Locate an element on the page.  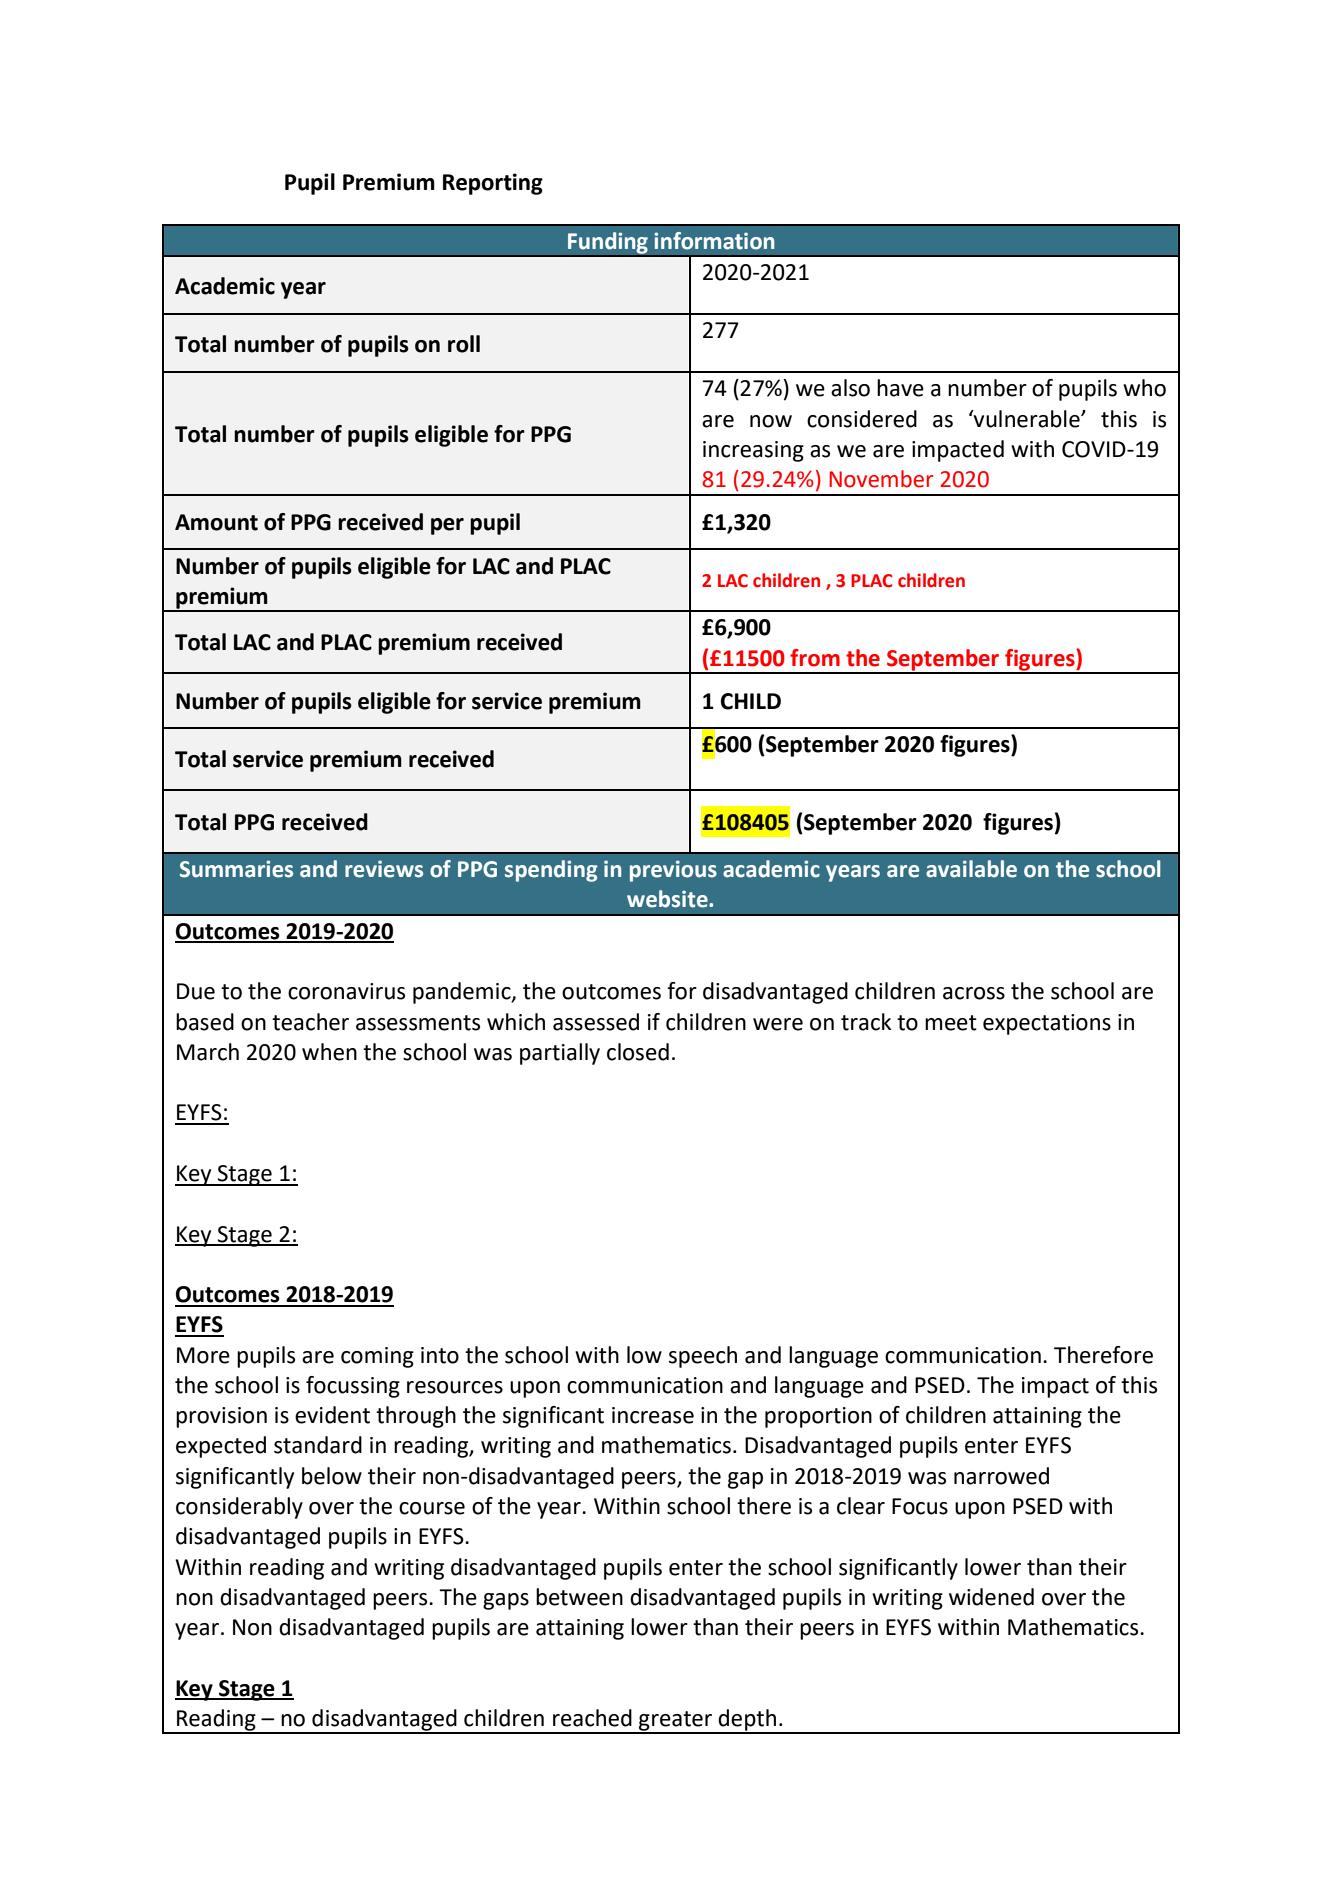
expectations is located at coordinates (1047, 1024).
